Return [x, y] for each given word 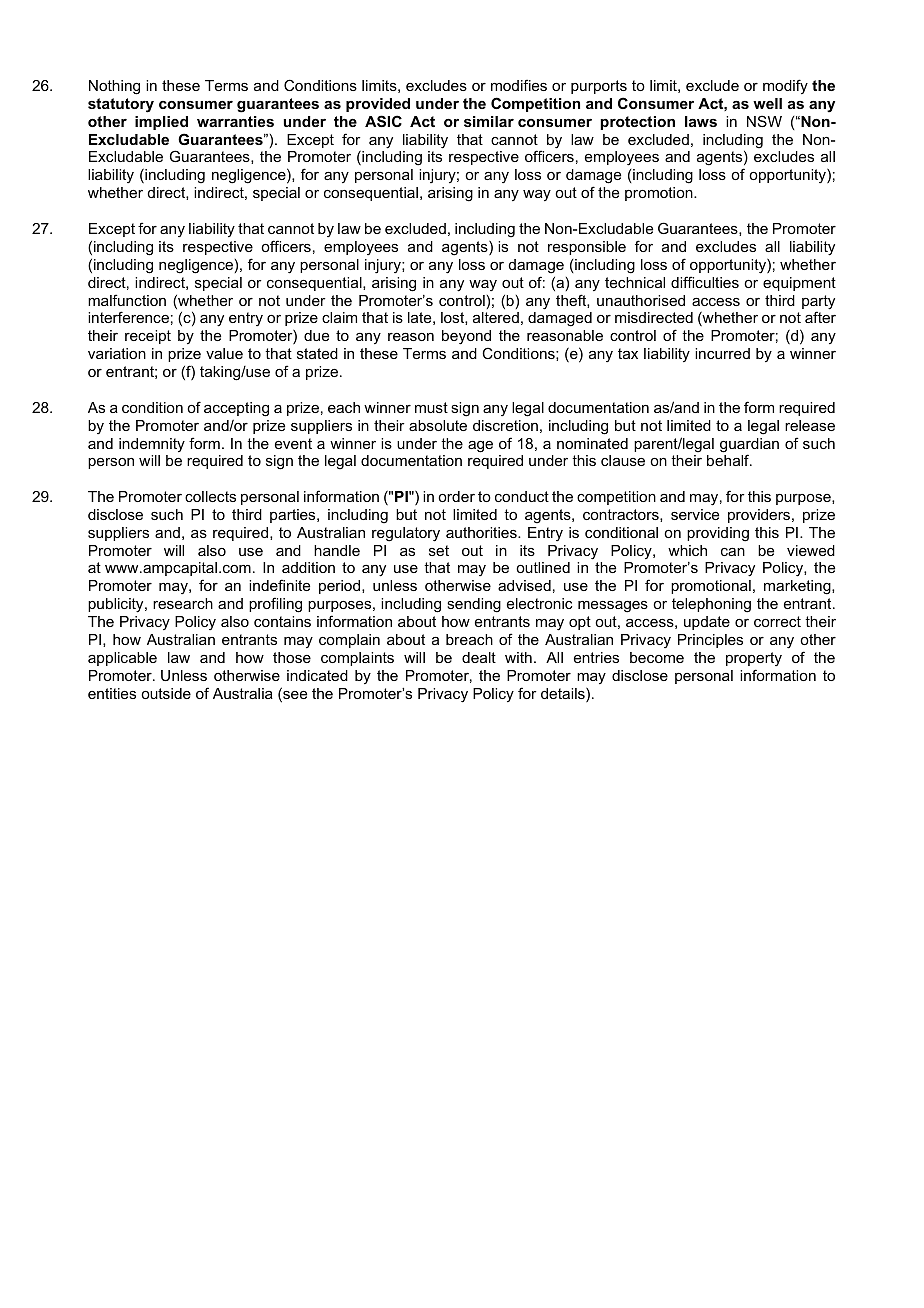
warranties [235, 121]
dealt [479, 657]
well [767, 103]
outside [166, 693]
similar [489, 121]
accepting [236, 409]
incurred [722, 353]
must [431, 407]
